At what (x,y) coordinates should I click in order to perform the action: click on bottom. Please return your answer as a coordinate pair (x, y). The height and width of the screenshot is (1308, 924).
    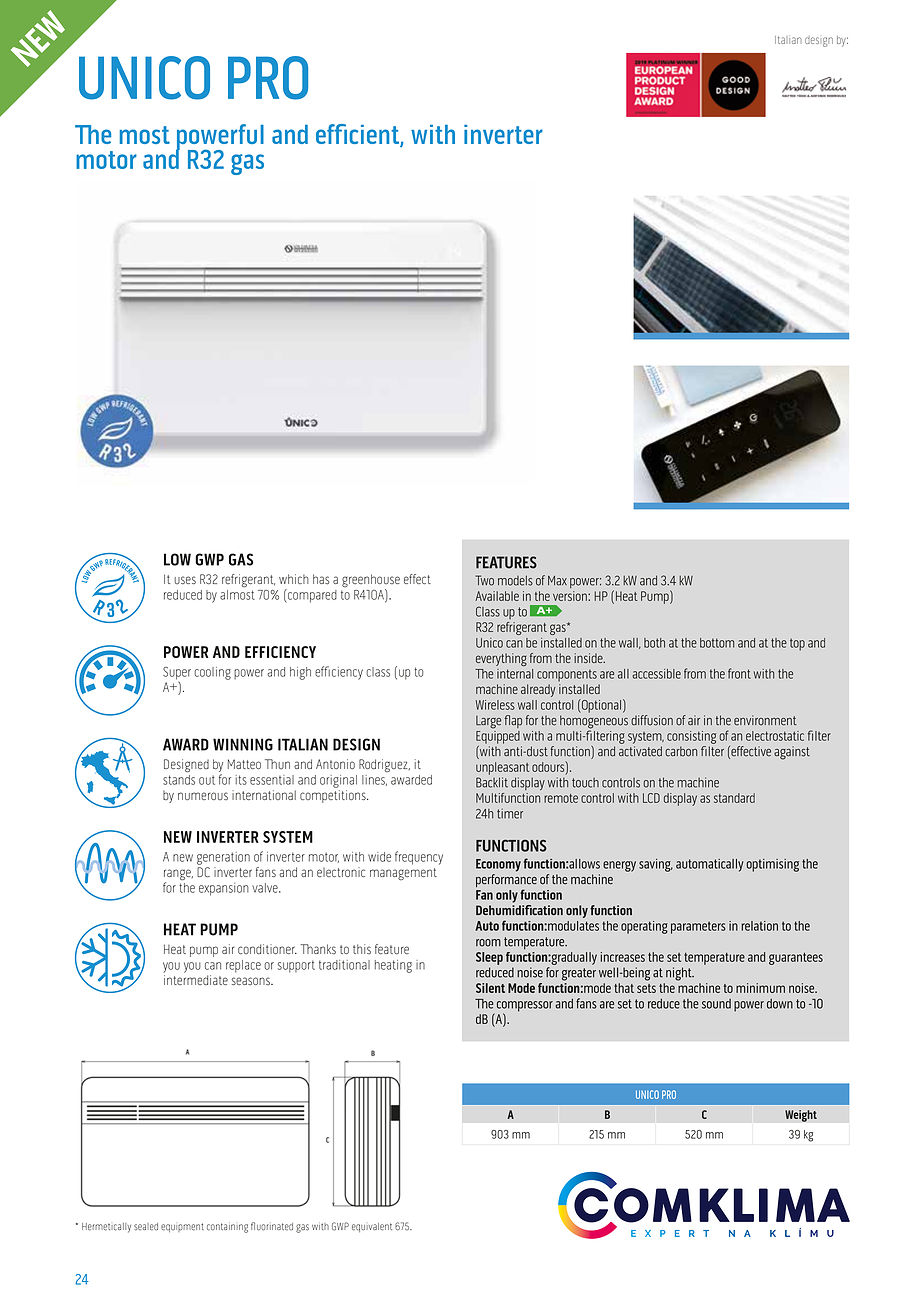
    Looking at the image, I should click on (717, 643).
